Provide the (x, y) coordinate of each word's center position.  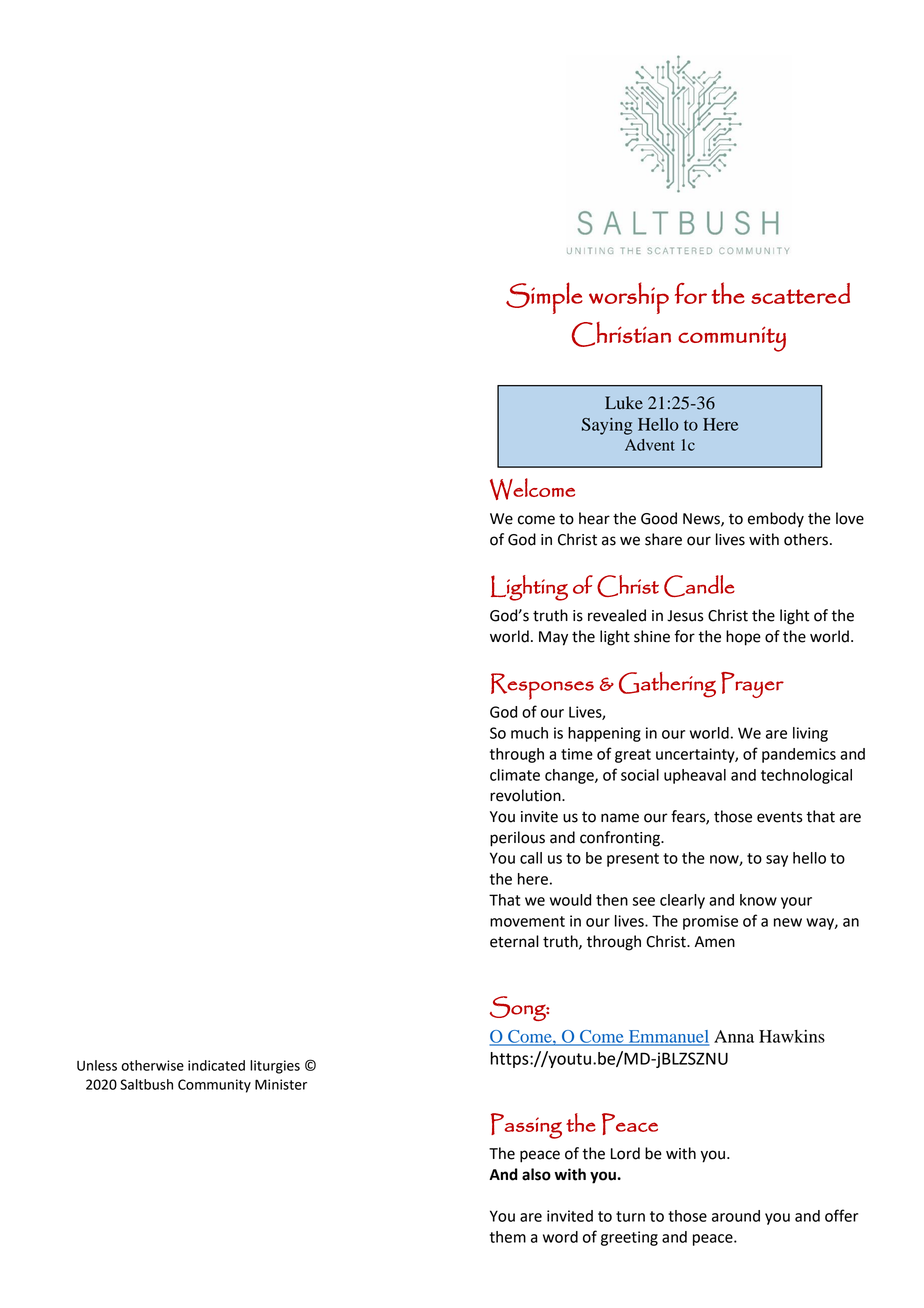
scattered (800, 293)
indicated (216, 1065)
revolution (526, 795)
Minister (281, 1084)
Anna (734, 1036)
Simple (544, 298)
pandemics (799, 755)
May (553, 638)
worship (629, 298)
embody (776, 519)
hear (594, 518)
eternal (514, 941)
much (529, 733)
